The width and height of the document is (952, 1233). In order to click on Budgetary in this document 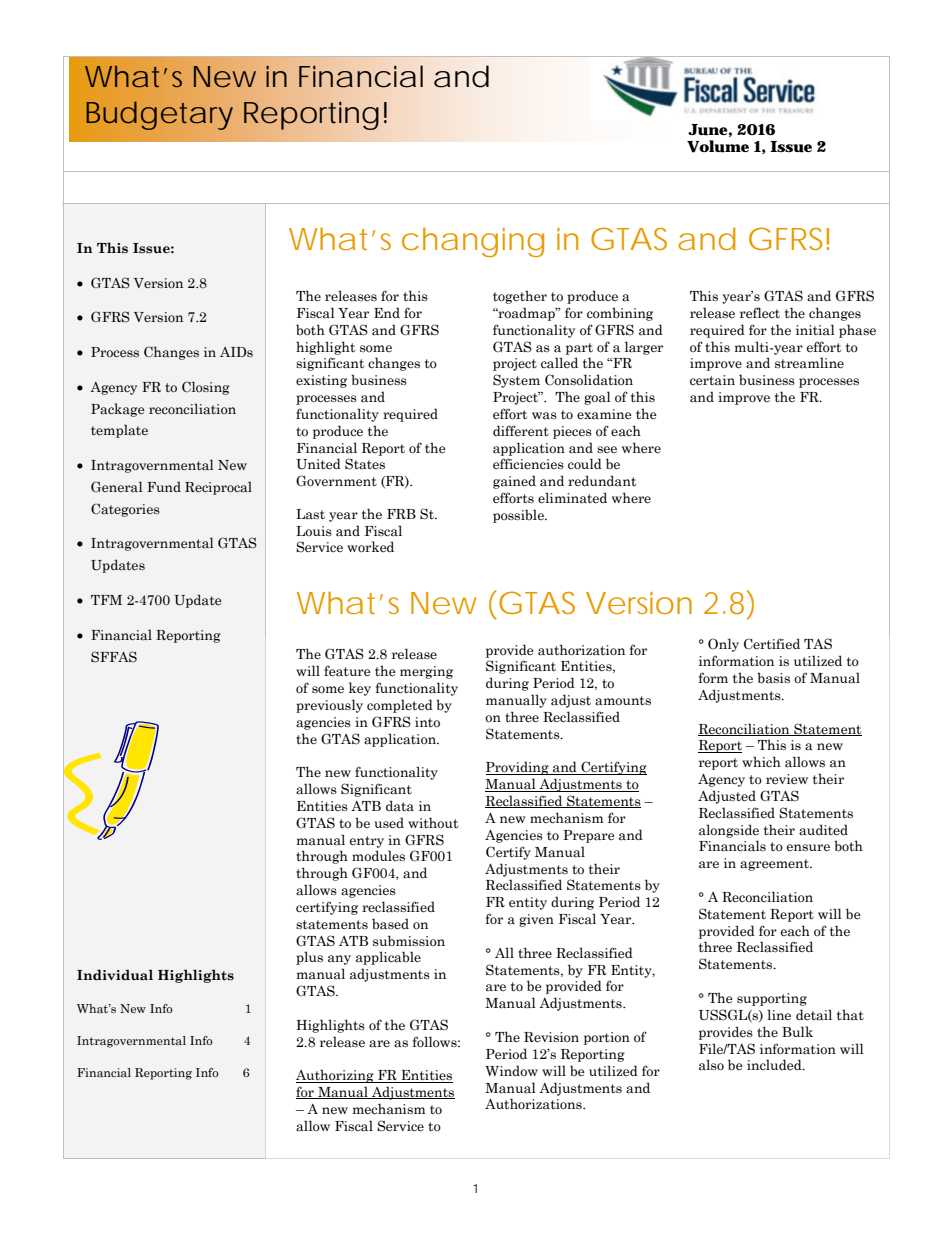, I will do `click(159, 115)`.
